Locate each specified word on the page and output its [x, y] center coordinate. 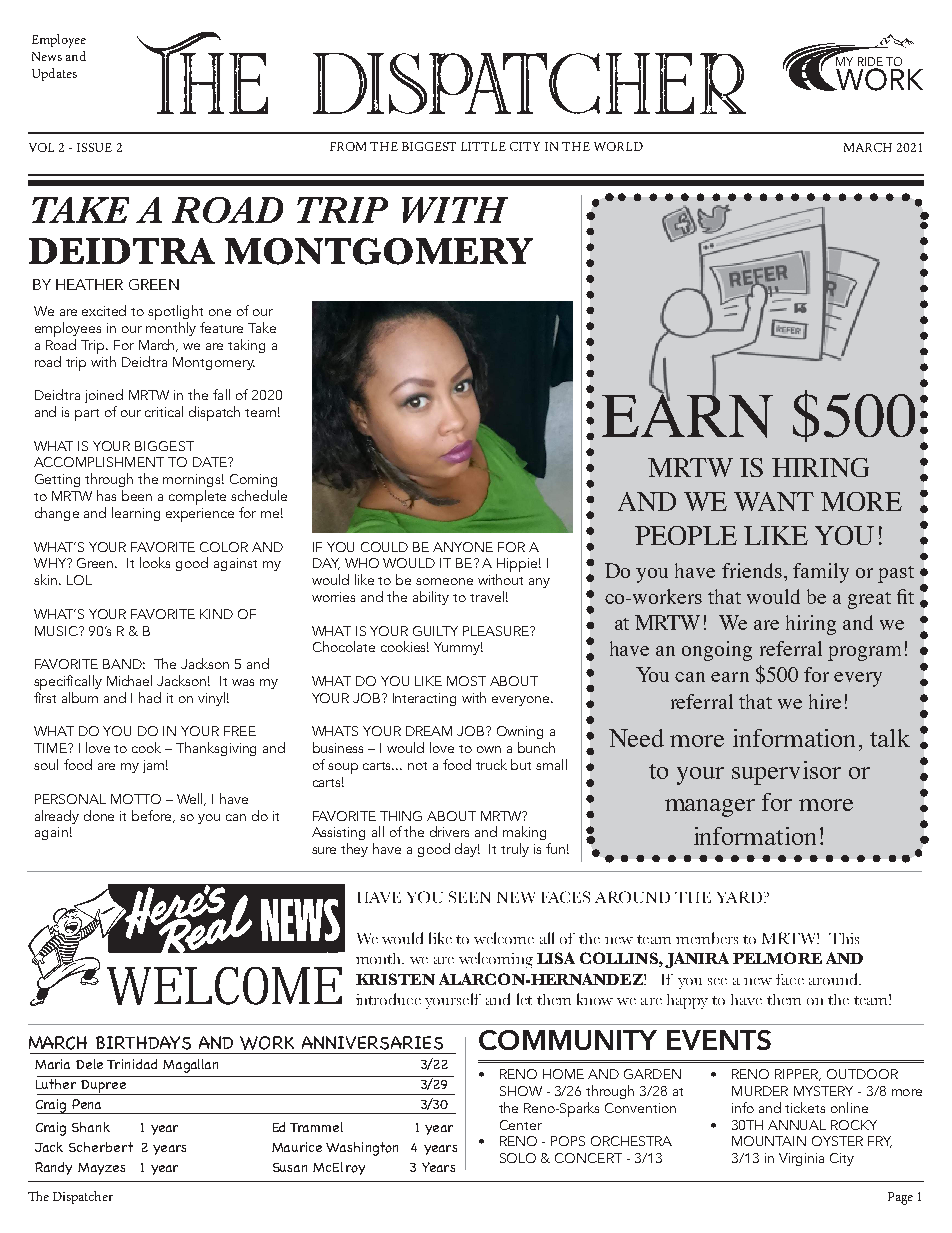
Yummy [458, 648]
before [153, 816]
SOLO [518, 1158]
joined [104, 396]
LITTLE [483, 146]
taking [246, 346]
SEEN [469, 897]
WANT [774, 501]
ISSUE [94, 147]
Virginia [801, 1159]
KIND [216, 614]
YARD [741, 897]
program [864, 653]
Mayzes [101, 1169]
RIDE [870, 61]
